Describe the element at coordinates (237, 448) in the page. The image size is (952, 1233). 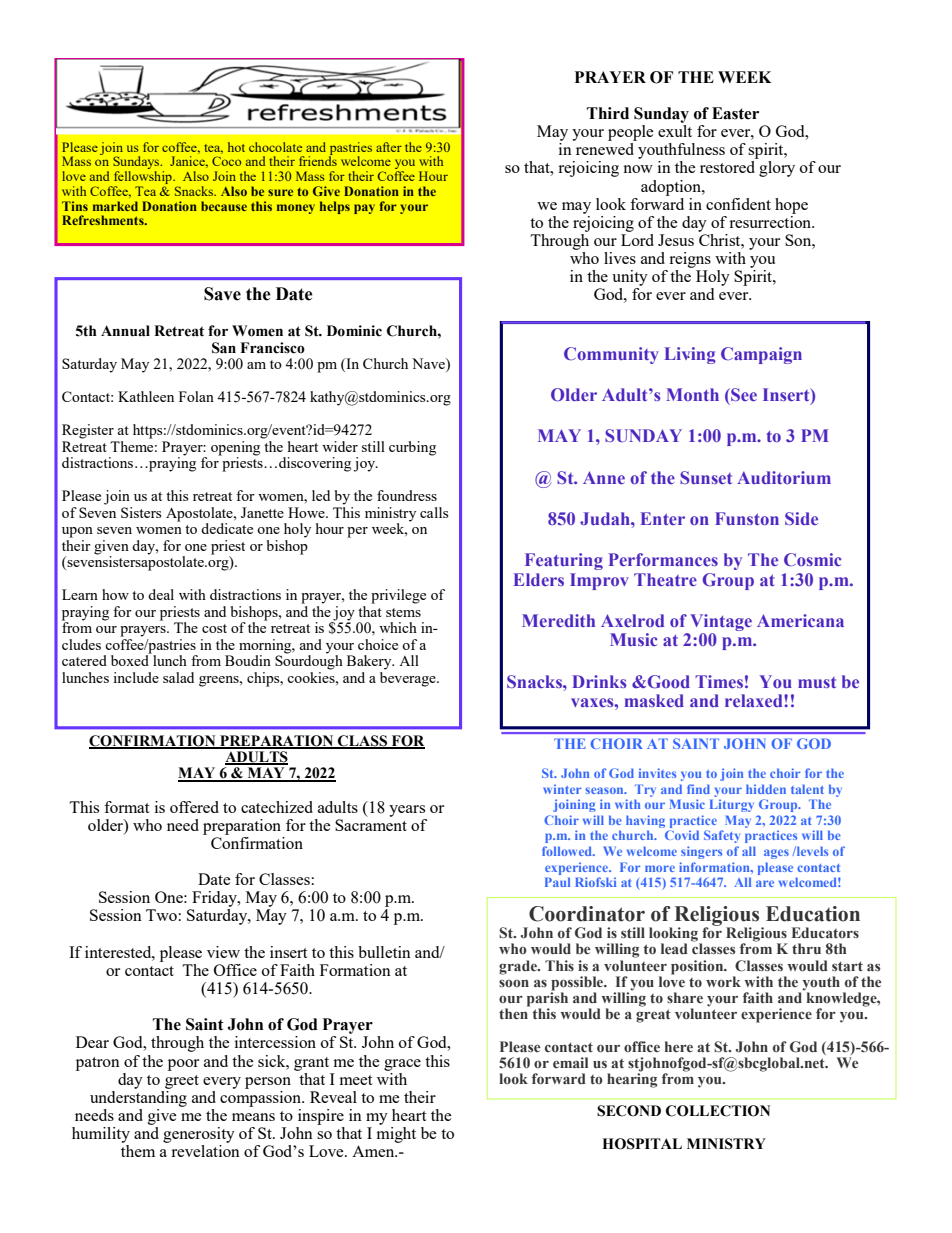
I see `opening` at that location.
